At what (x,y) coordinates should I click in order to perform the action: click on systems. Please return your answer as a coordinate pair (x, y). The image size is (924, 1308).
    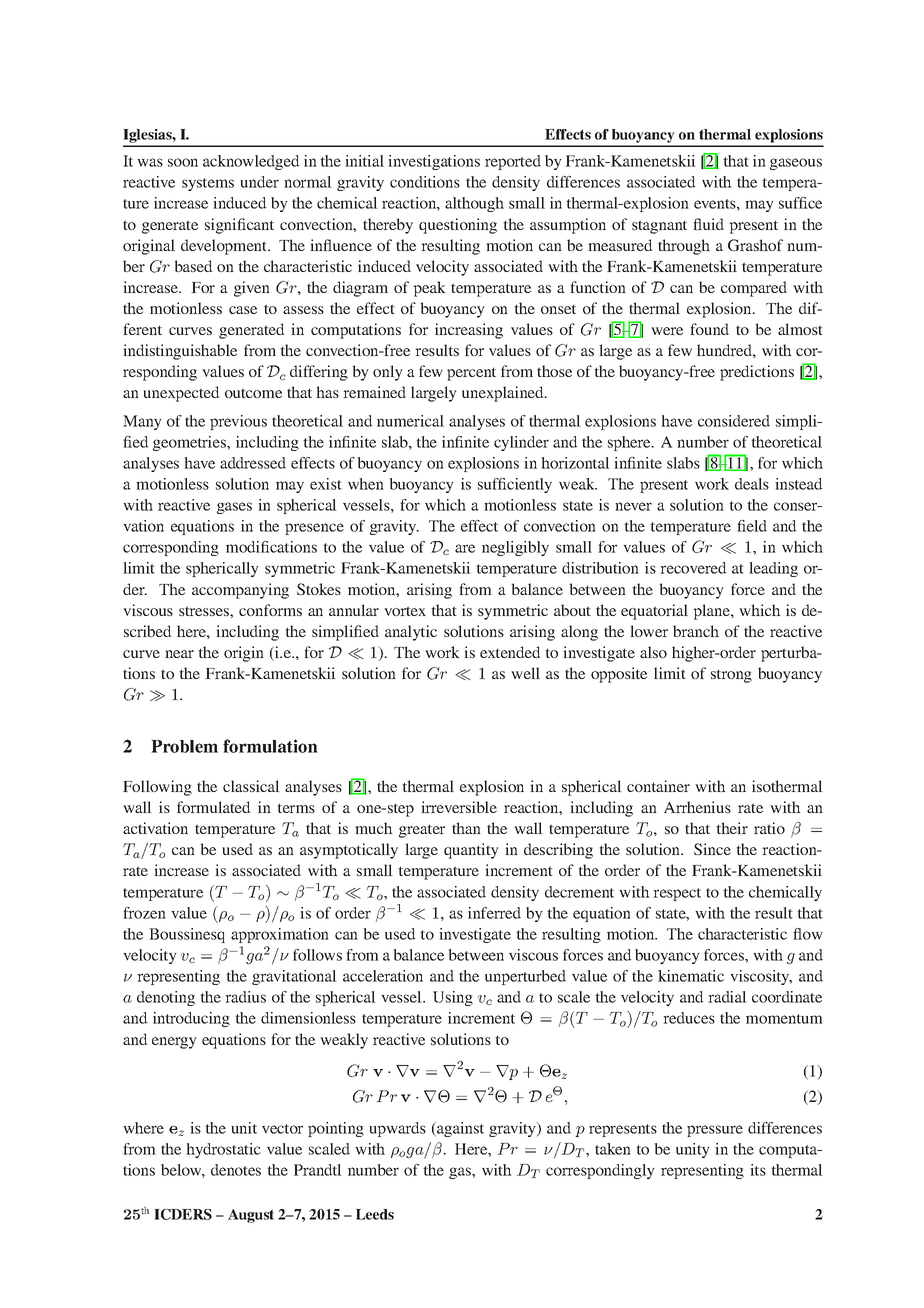
    Looking at the image, I should click on (208, 184).
